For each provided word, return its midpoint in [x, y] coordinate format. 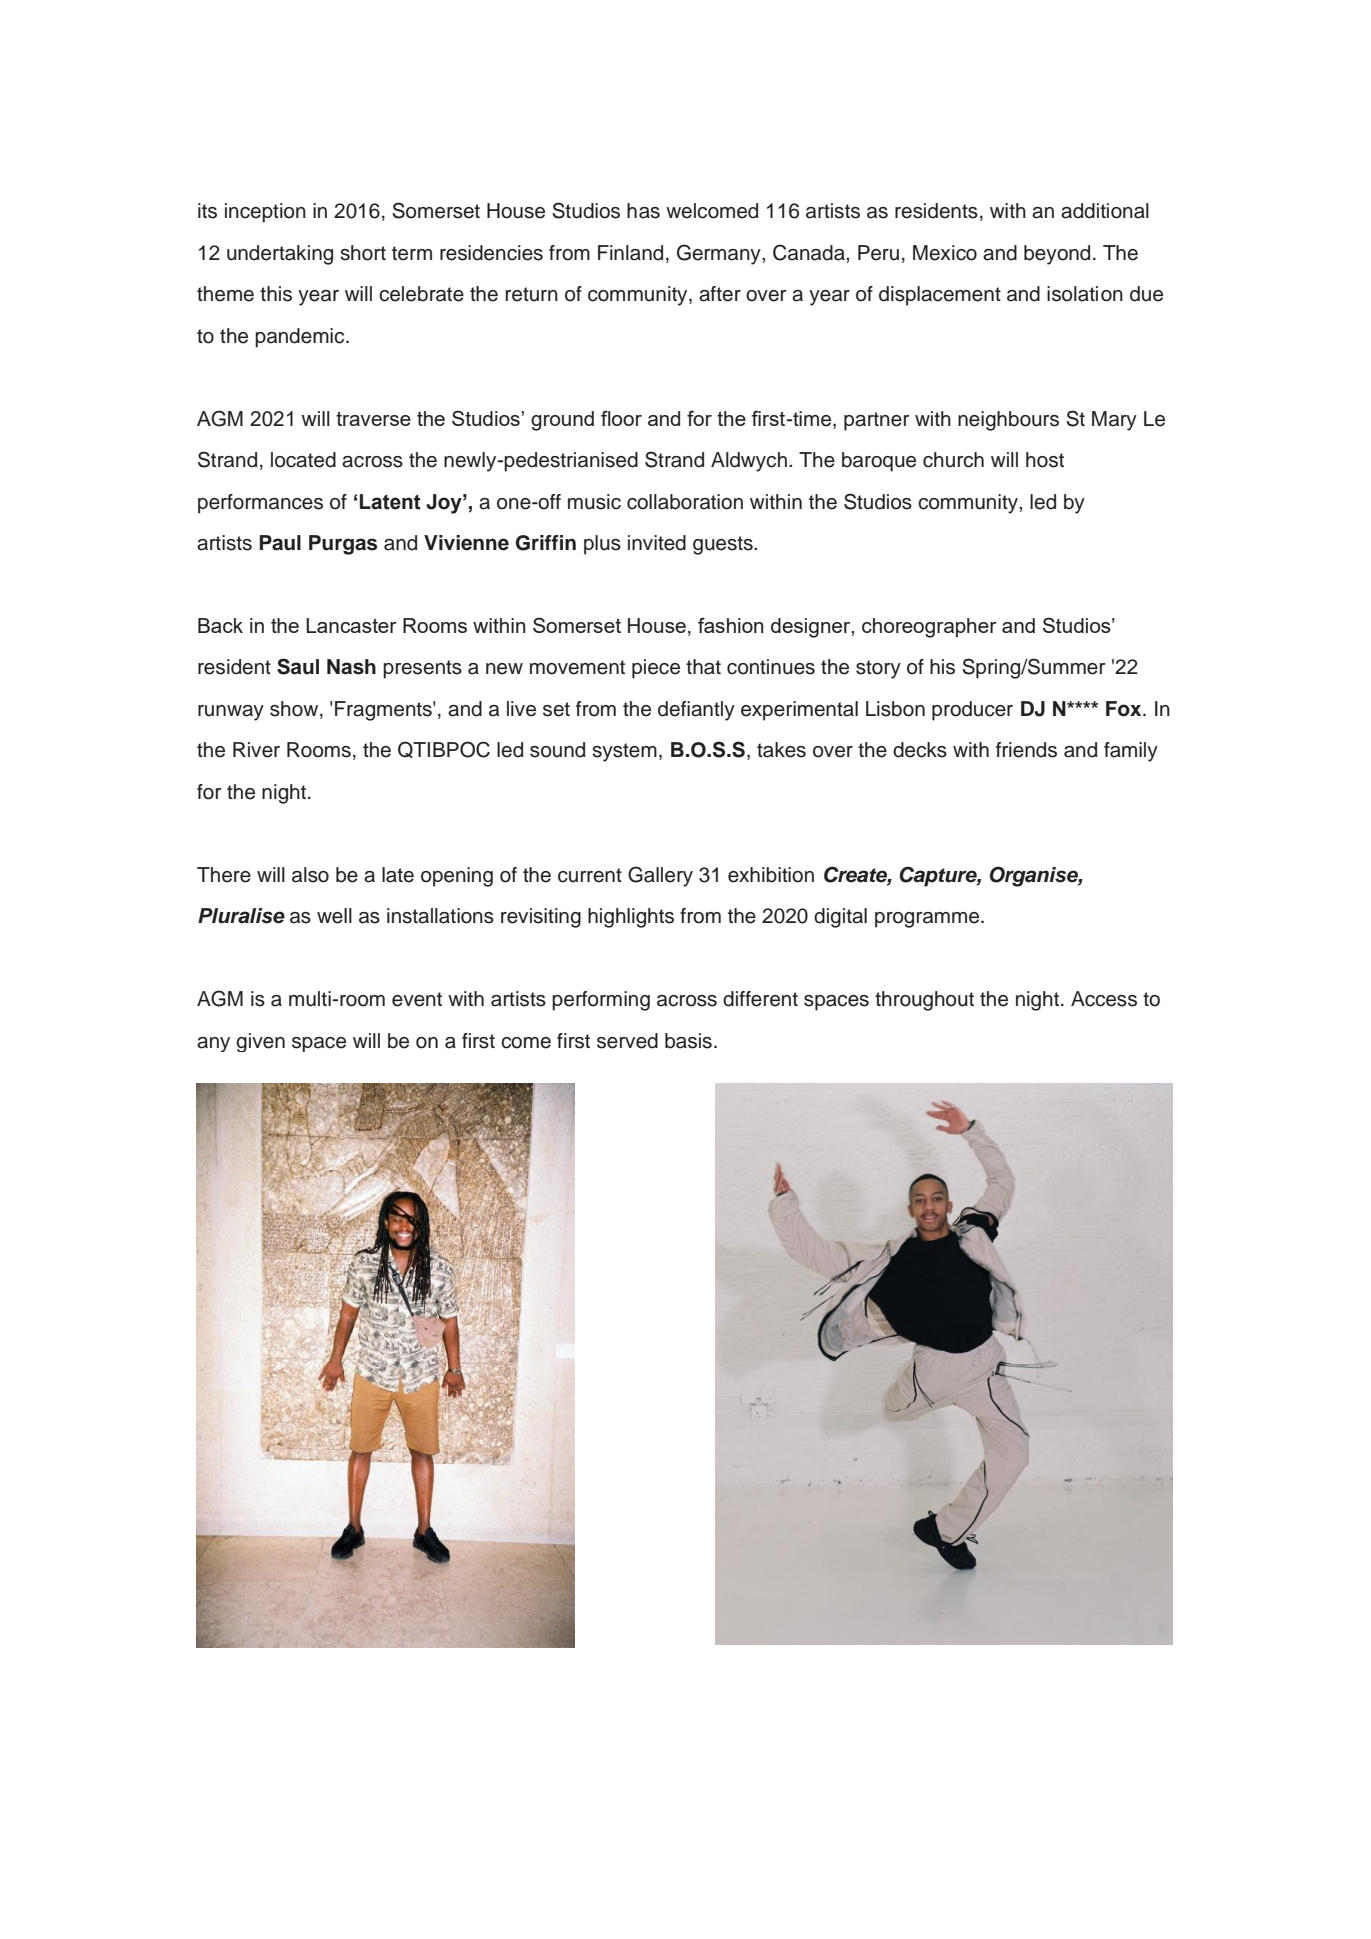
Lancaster [351, 625]
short [363, 253]
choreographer [929, 628]
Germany [720, 254]
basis [688, 1041]
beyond [1057, 255]
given [260, 1042]
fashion [730, 625]
